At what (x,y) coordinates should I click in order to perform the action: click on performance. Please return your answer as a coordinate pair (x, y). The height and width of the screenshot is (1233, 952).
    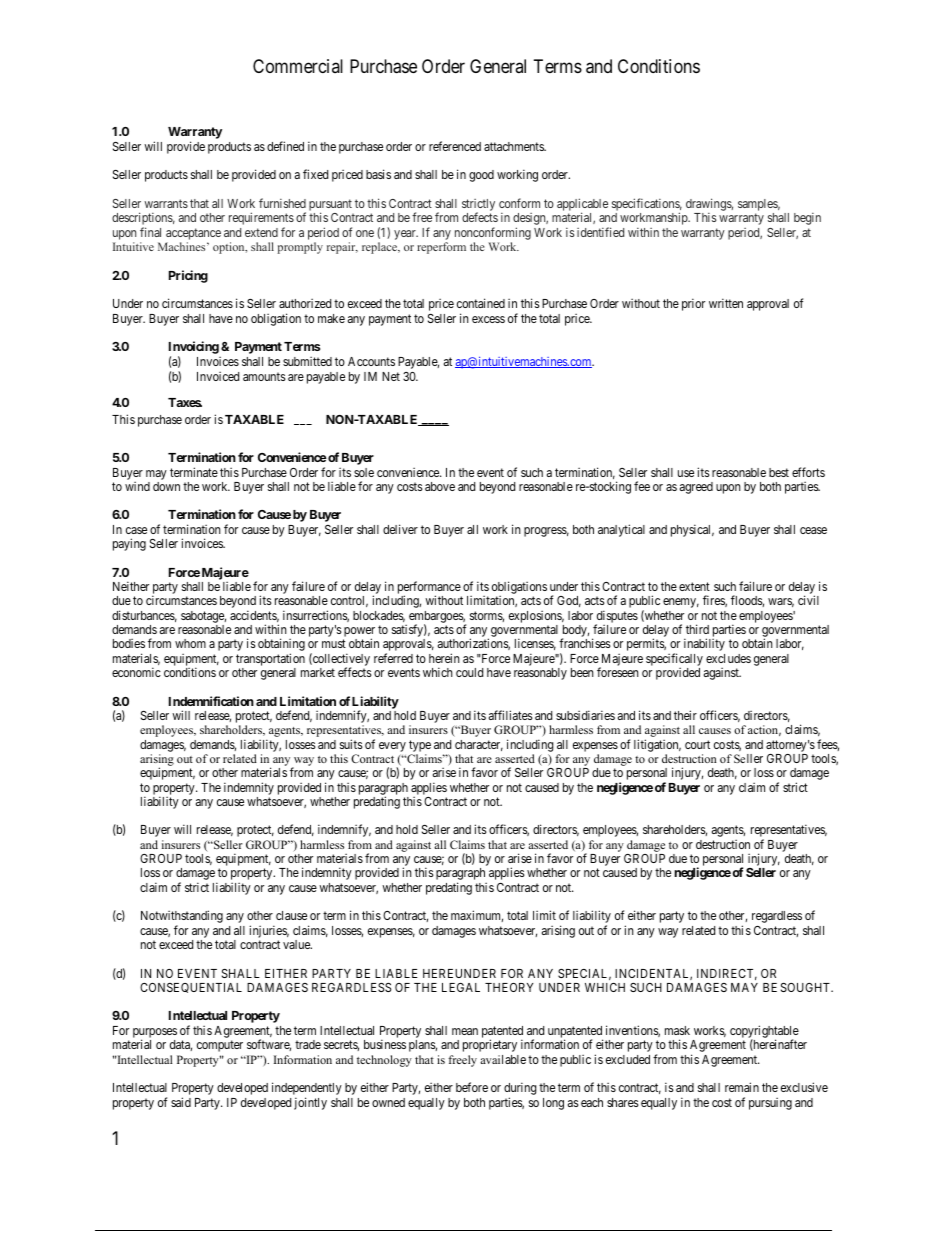
    Looking at the image, I should click on (430, 589).
